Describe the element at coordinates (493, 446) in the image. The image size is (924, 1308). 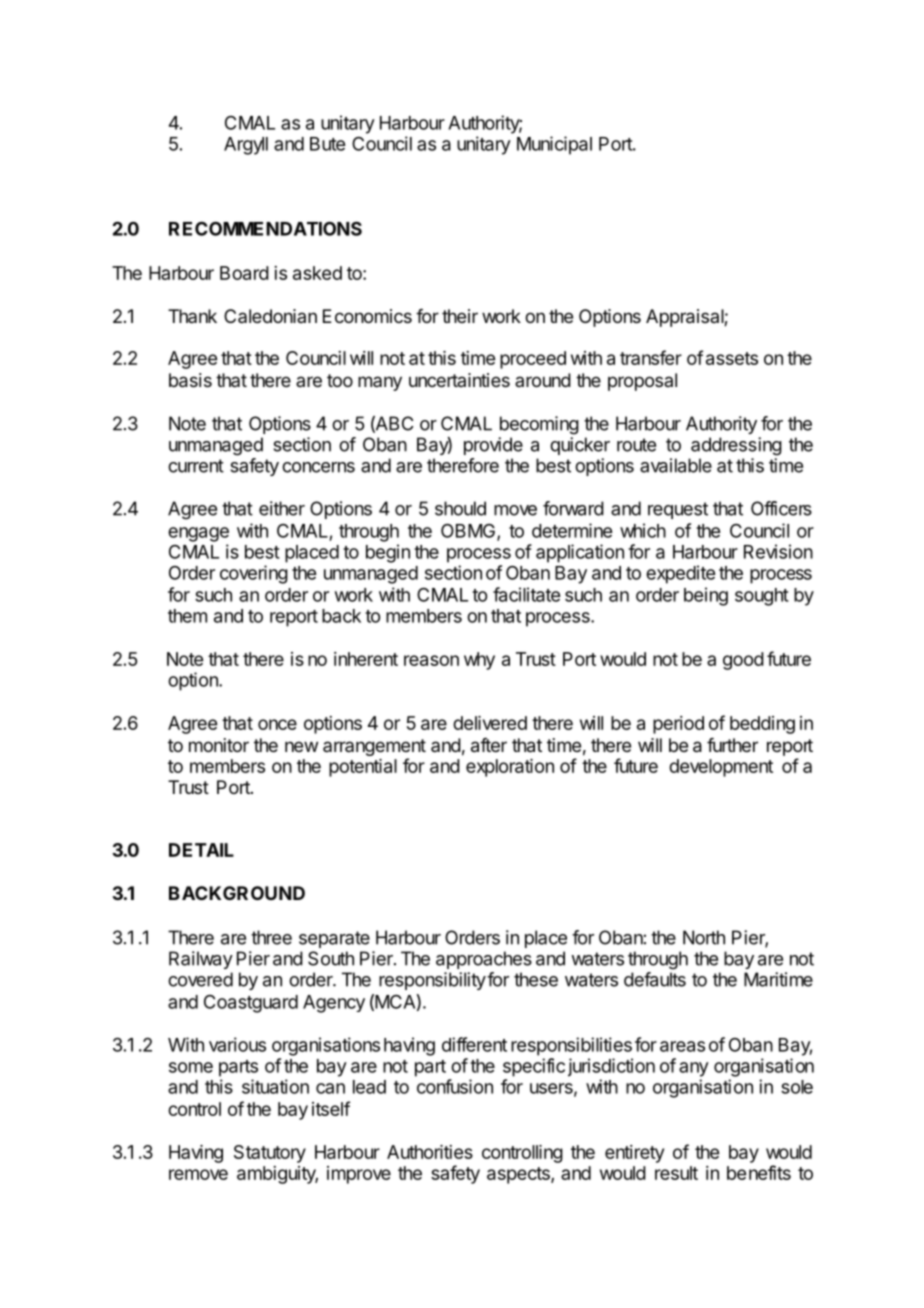
I see `provide` at that location.
